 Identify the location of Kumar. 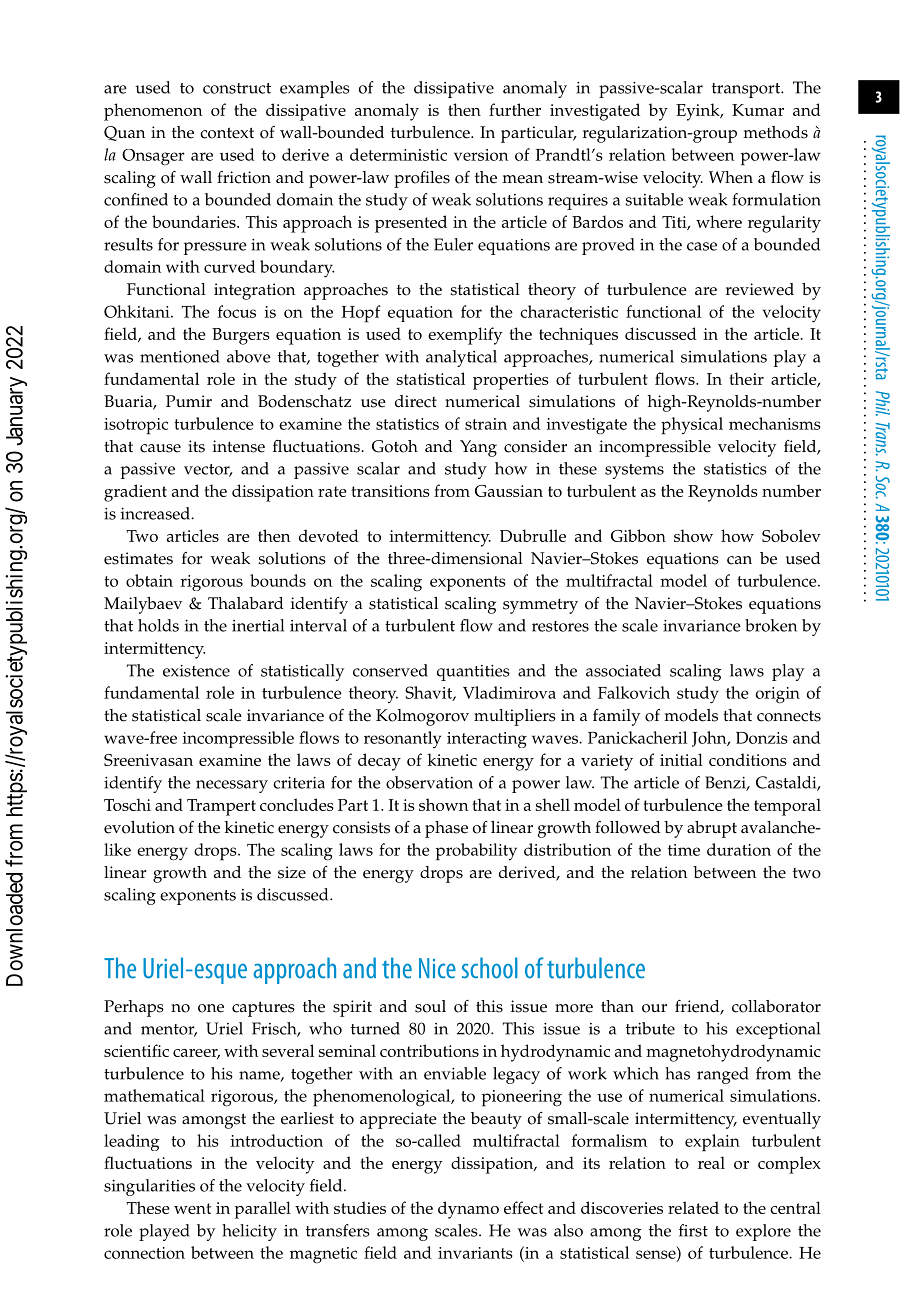
(758, 110).
